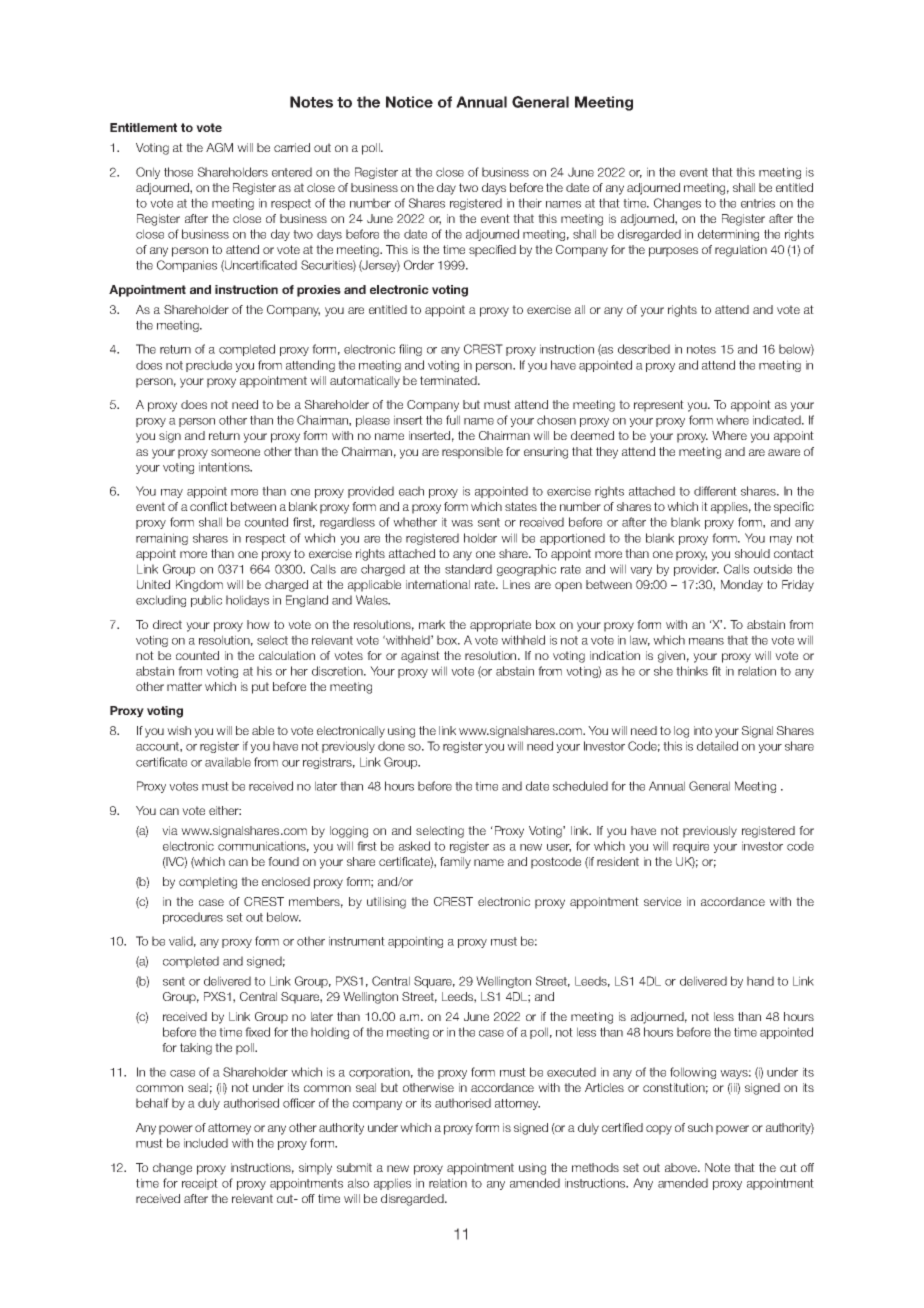  I want to click on utilising, so click(386, 903).
